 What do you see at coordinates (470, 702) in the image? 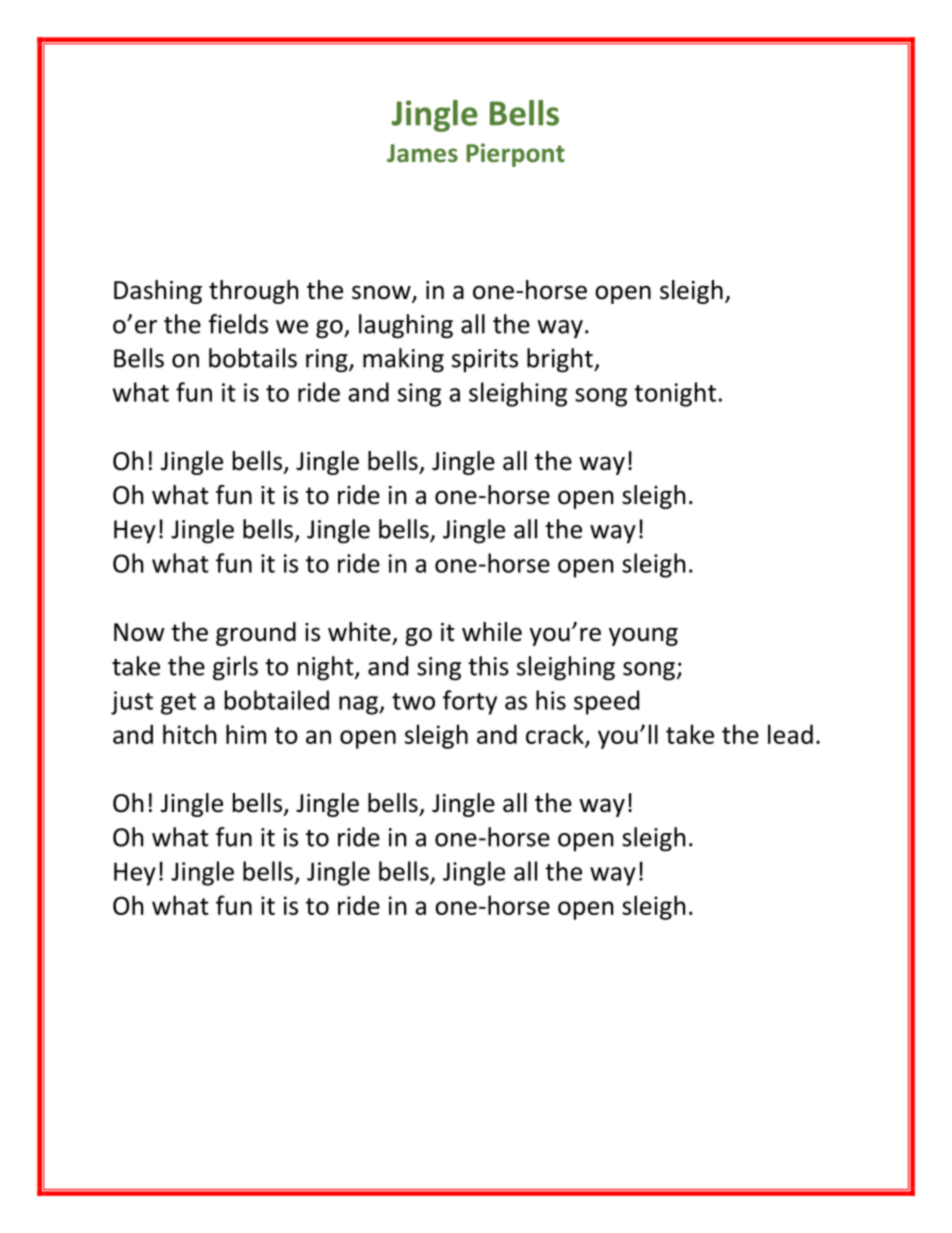
I see `forty` at bounding box center [470, 702].
